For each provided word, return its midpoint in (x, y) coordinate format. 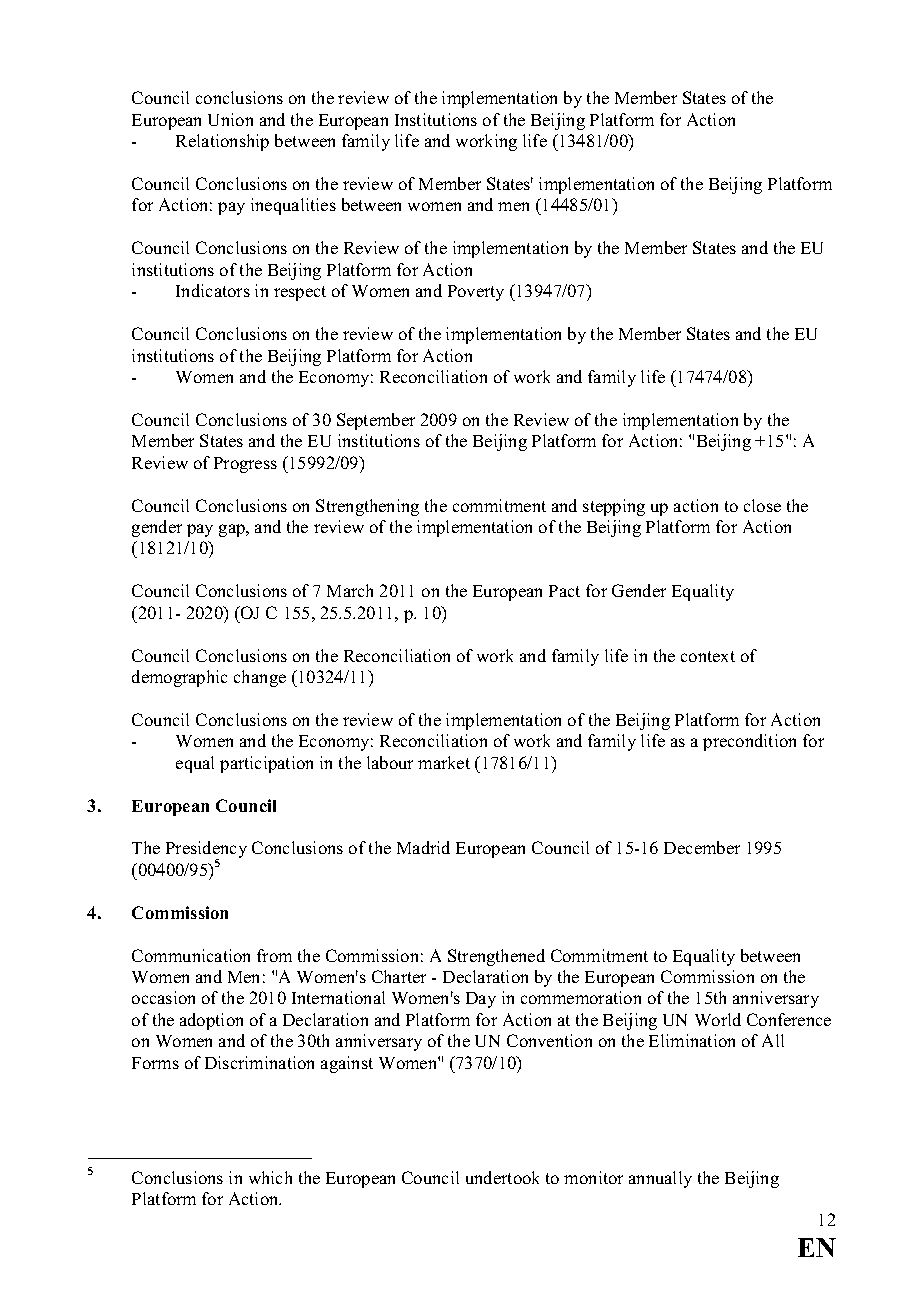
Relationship (222, 142)
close (762, 505)
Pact (564, 591)
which (270, 1177)
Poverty (476, 293)
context (708, 656)
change (260, 678)
